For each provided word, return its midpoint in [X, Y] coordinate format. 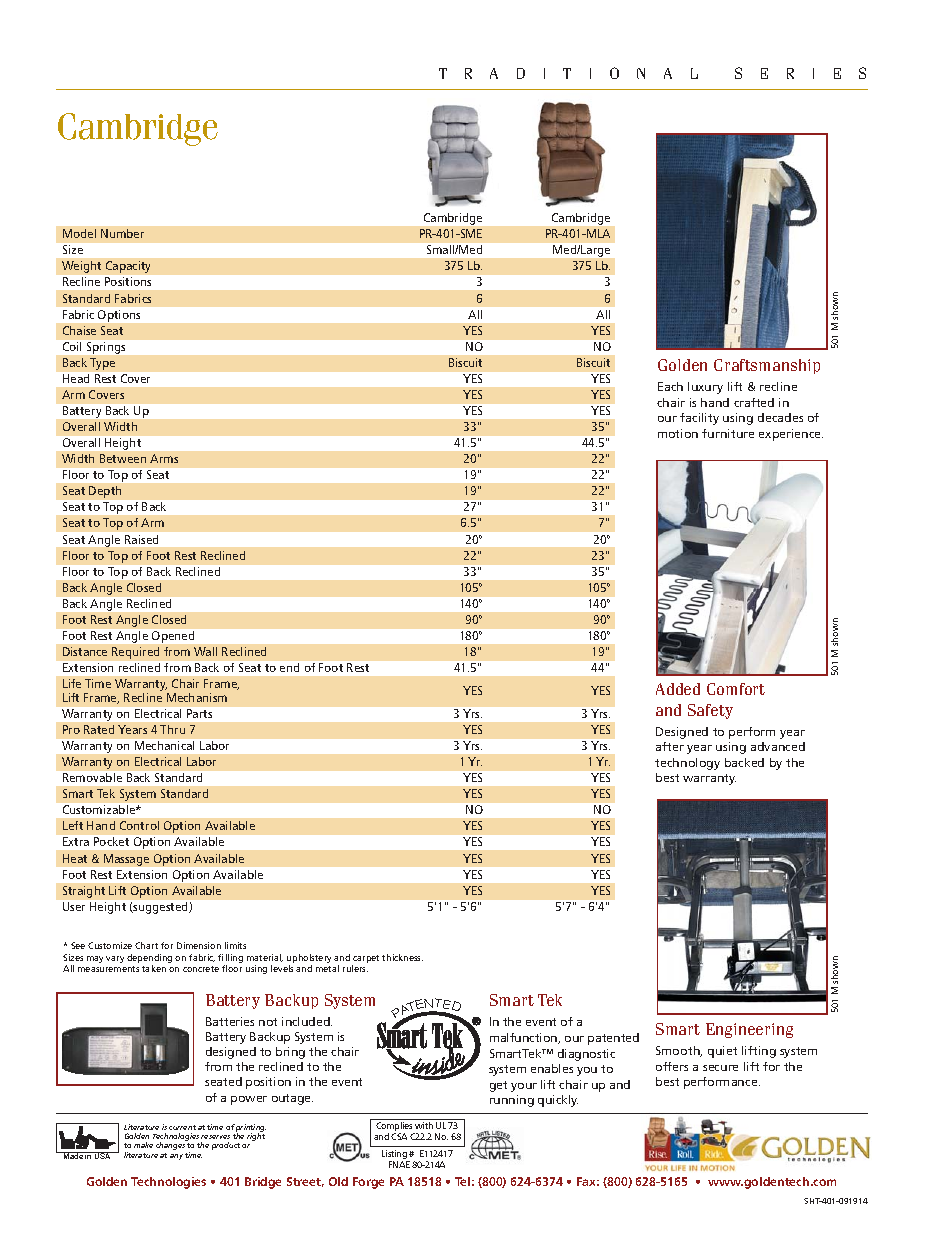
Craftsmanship [767, 366]
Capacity [128, 267]
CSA [399, 1136]
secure [720, 1068]
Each [670, 386]
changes [170, 1146]
